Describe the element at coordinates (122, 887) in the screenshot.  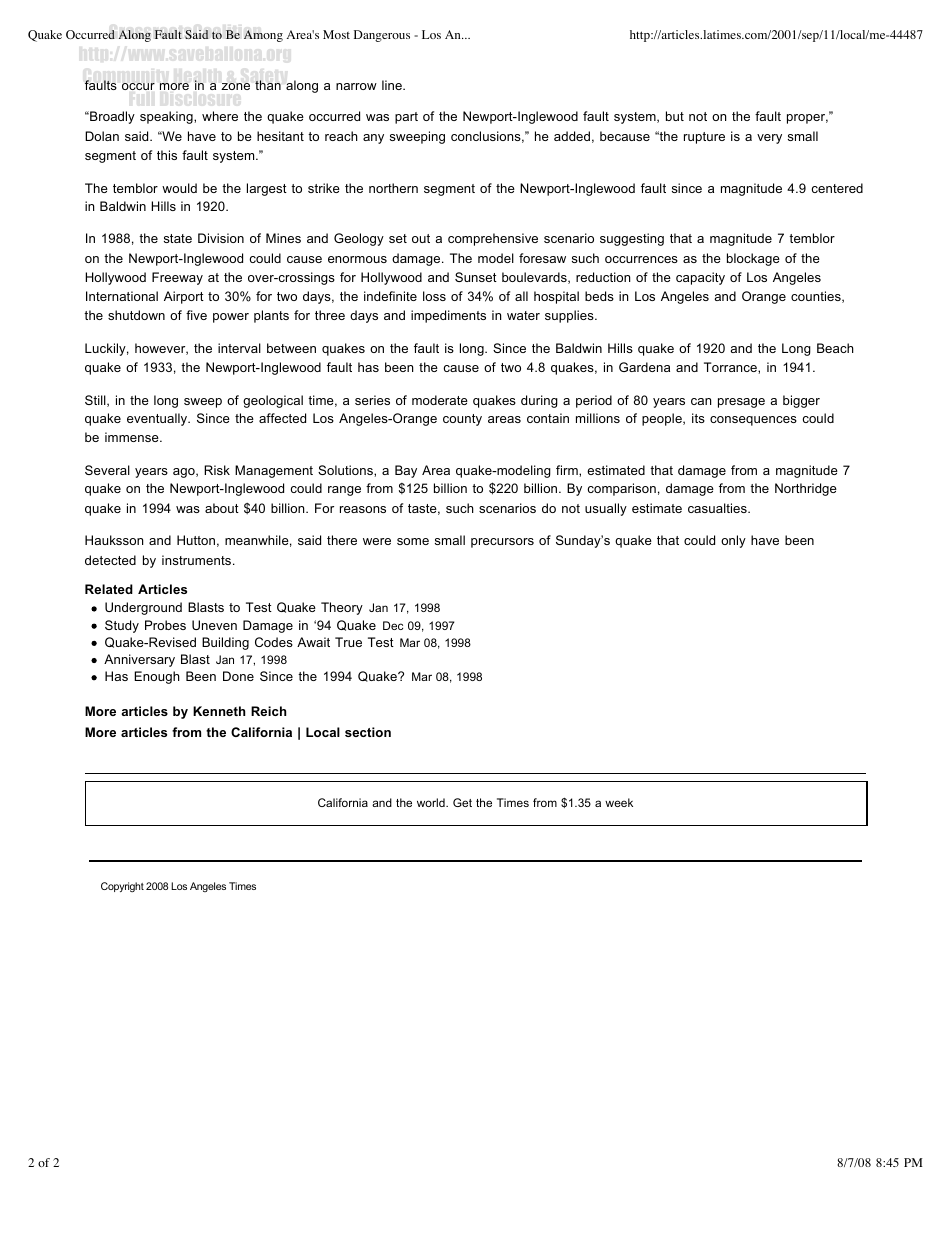
I see `Copyright` at that location.
